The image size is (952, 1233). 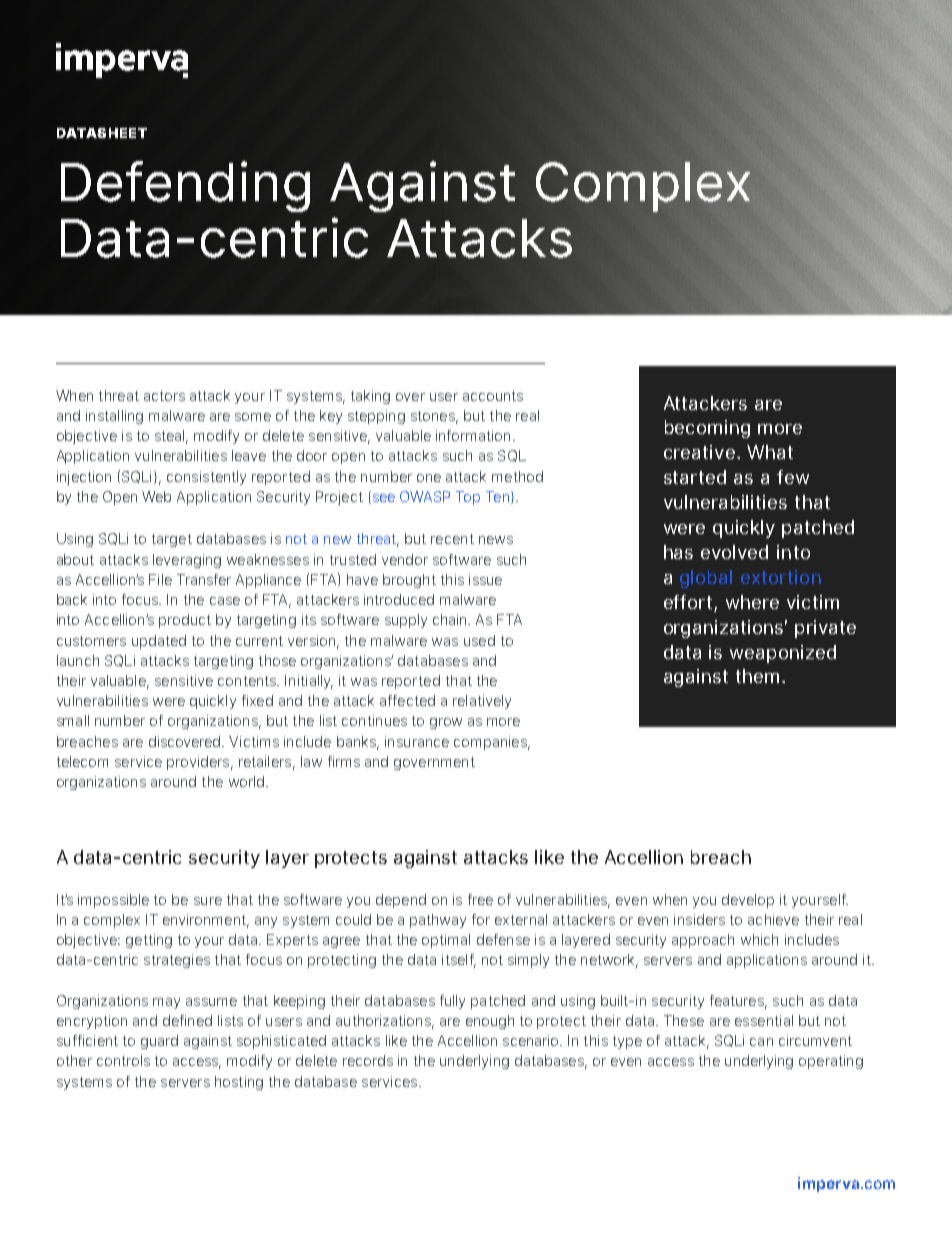 I want to click on started, so click(x=695, y=477).
